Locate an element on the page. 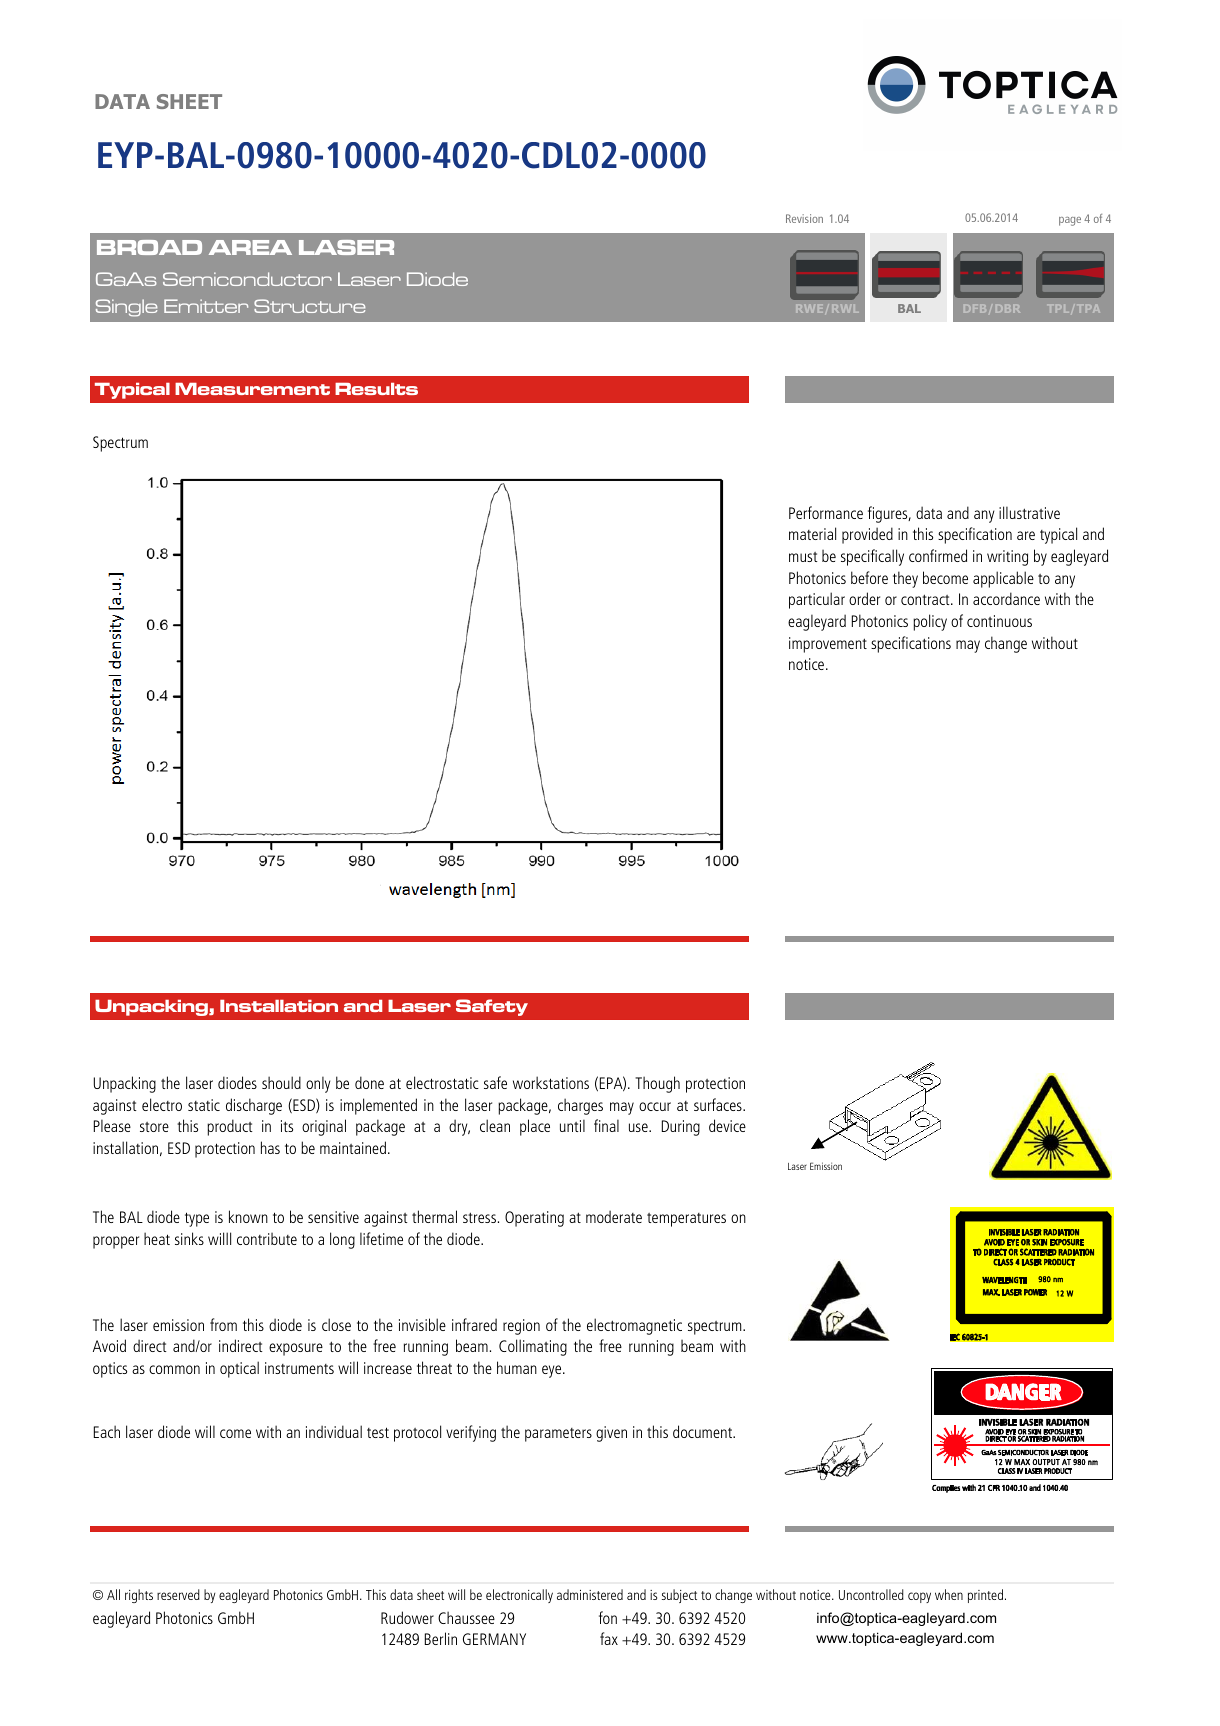  when is located at coordinates (949, 1594).
